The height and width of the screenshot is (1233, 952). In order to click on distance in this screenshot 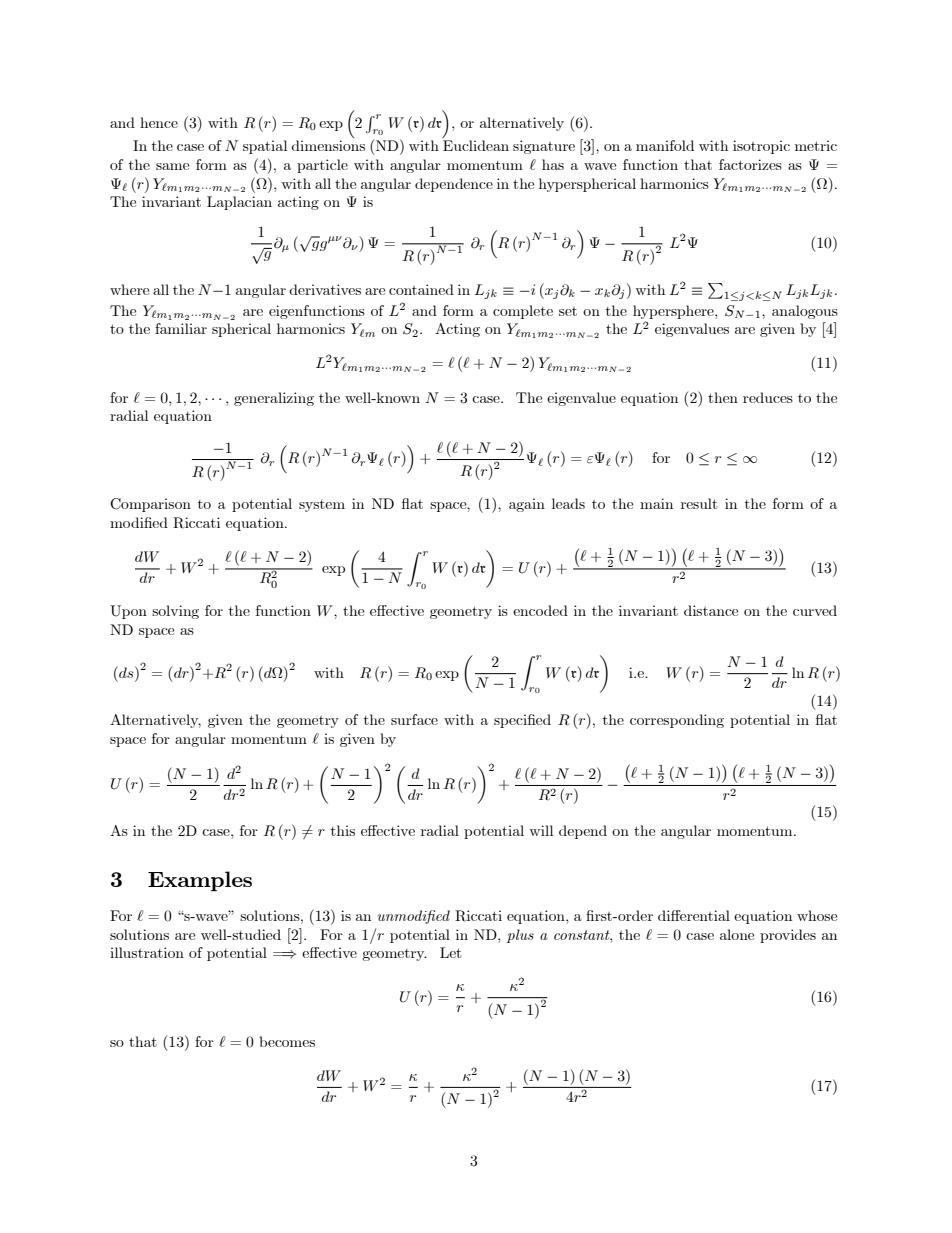, I will do `click(711, 610)`.
